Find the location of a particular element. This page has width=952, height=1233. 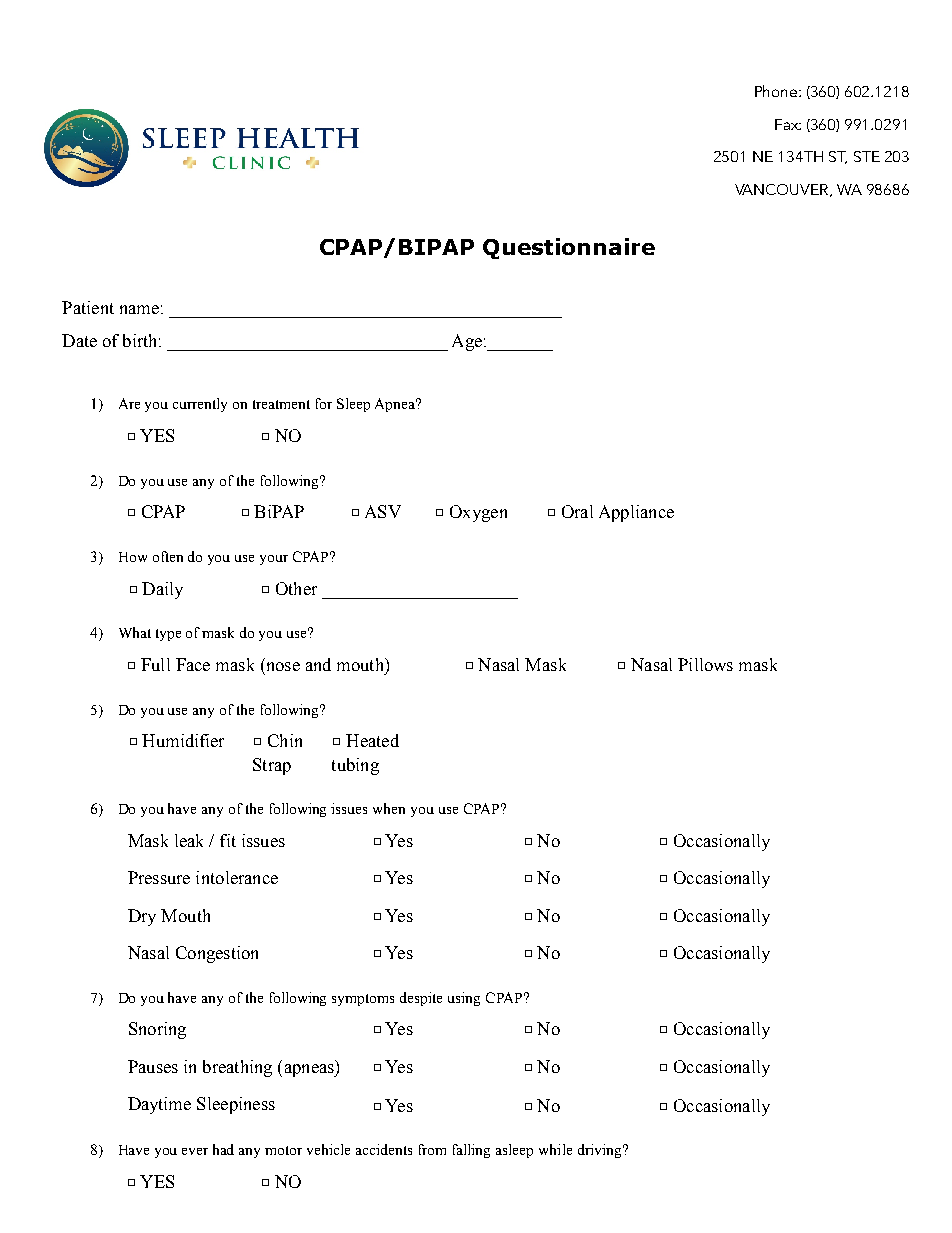

Appliance is located at coordinates (636, 513).
